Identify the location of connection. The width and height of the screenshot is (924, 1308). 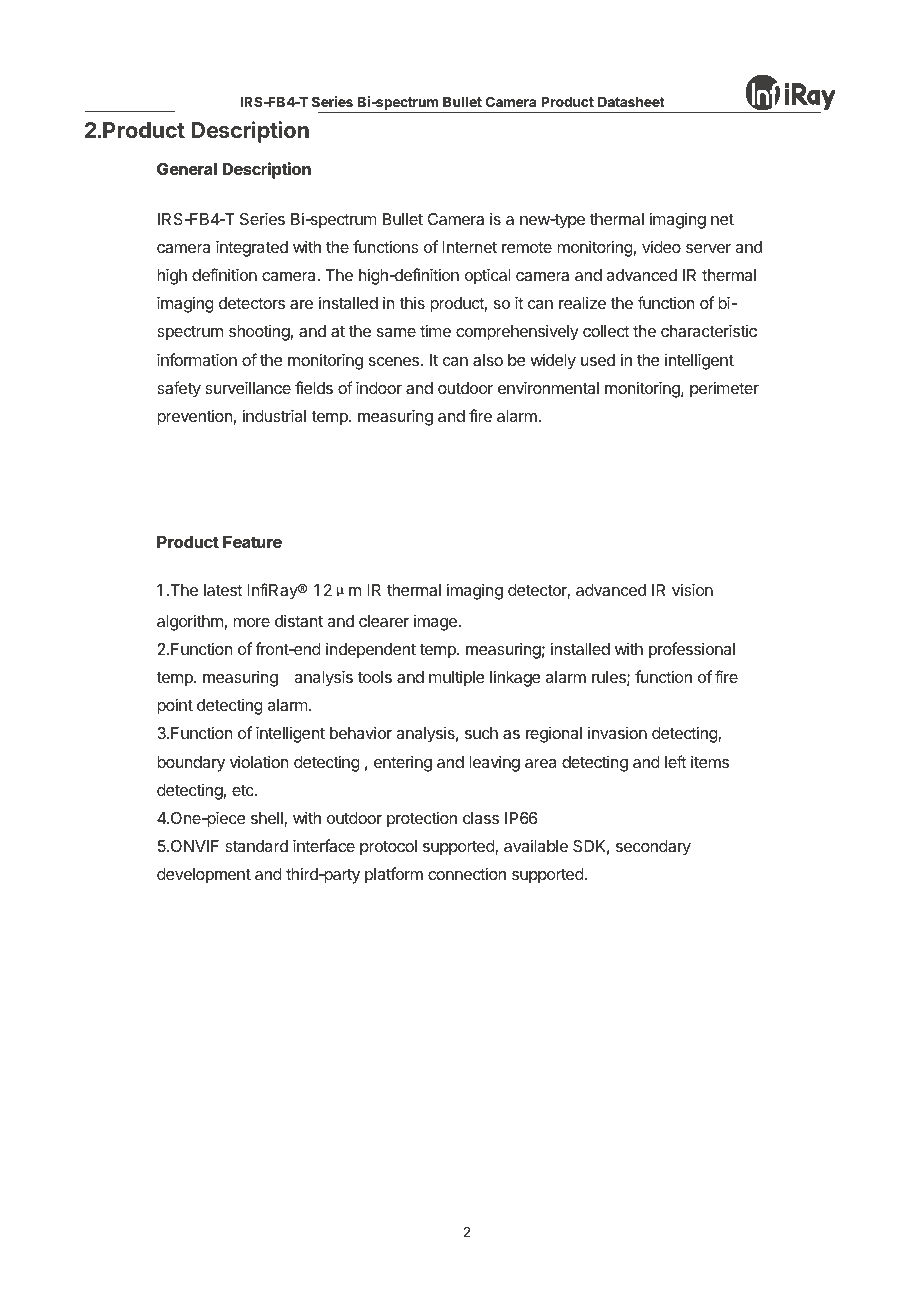
(467, 873).
